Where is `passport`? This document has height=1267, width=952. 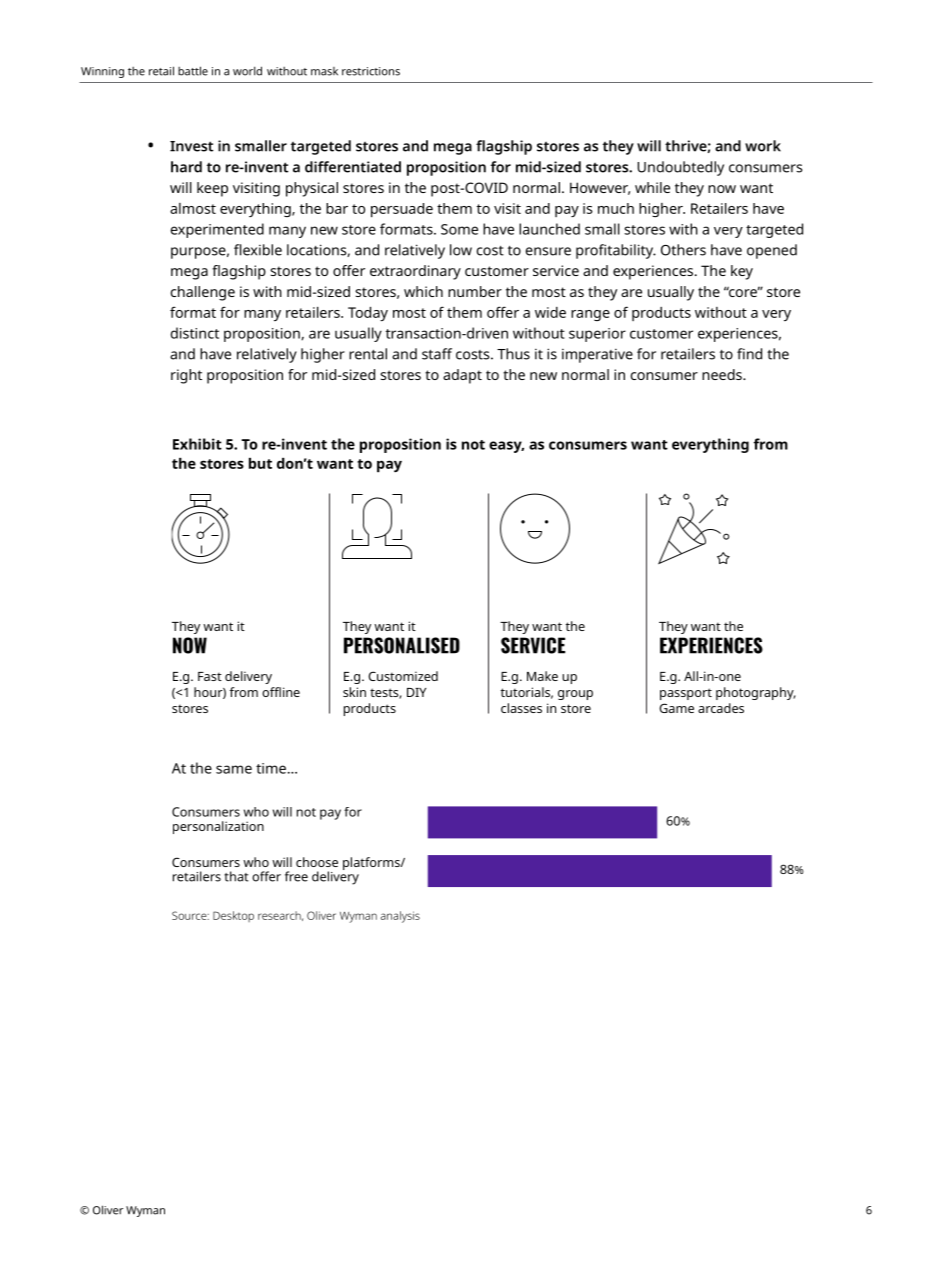 passport is located at coordinates (686, 694).
